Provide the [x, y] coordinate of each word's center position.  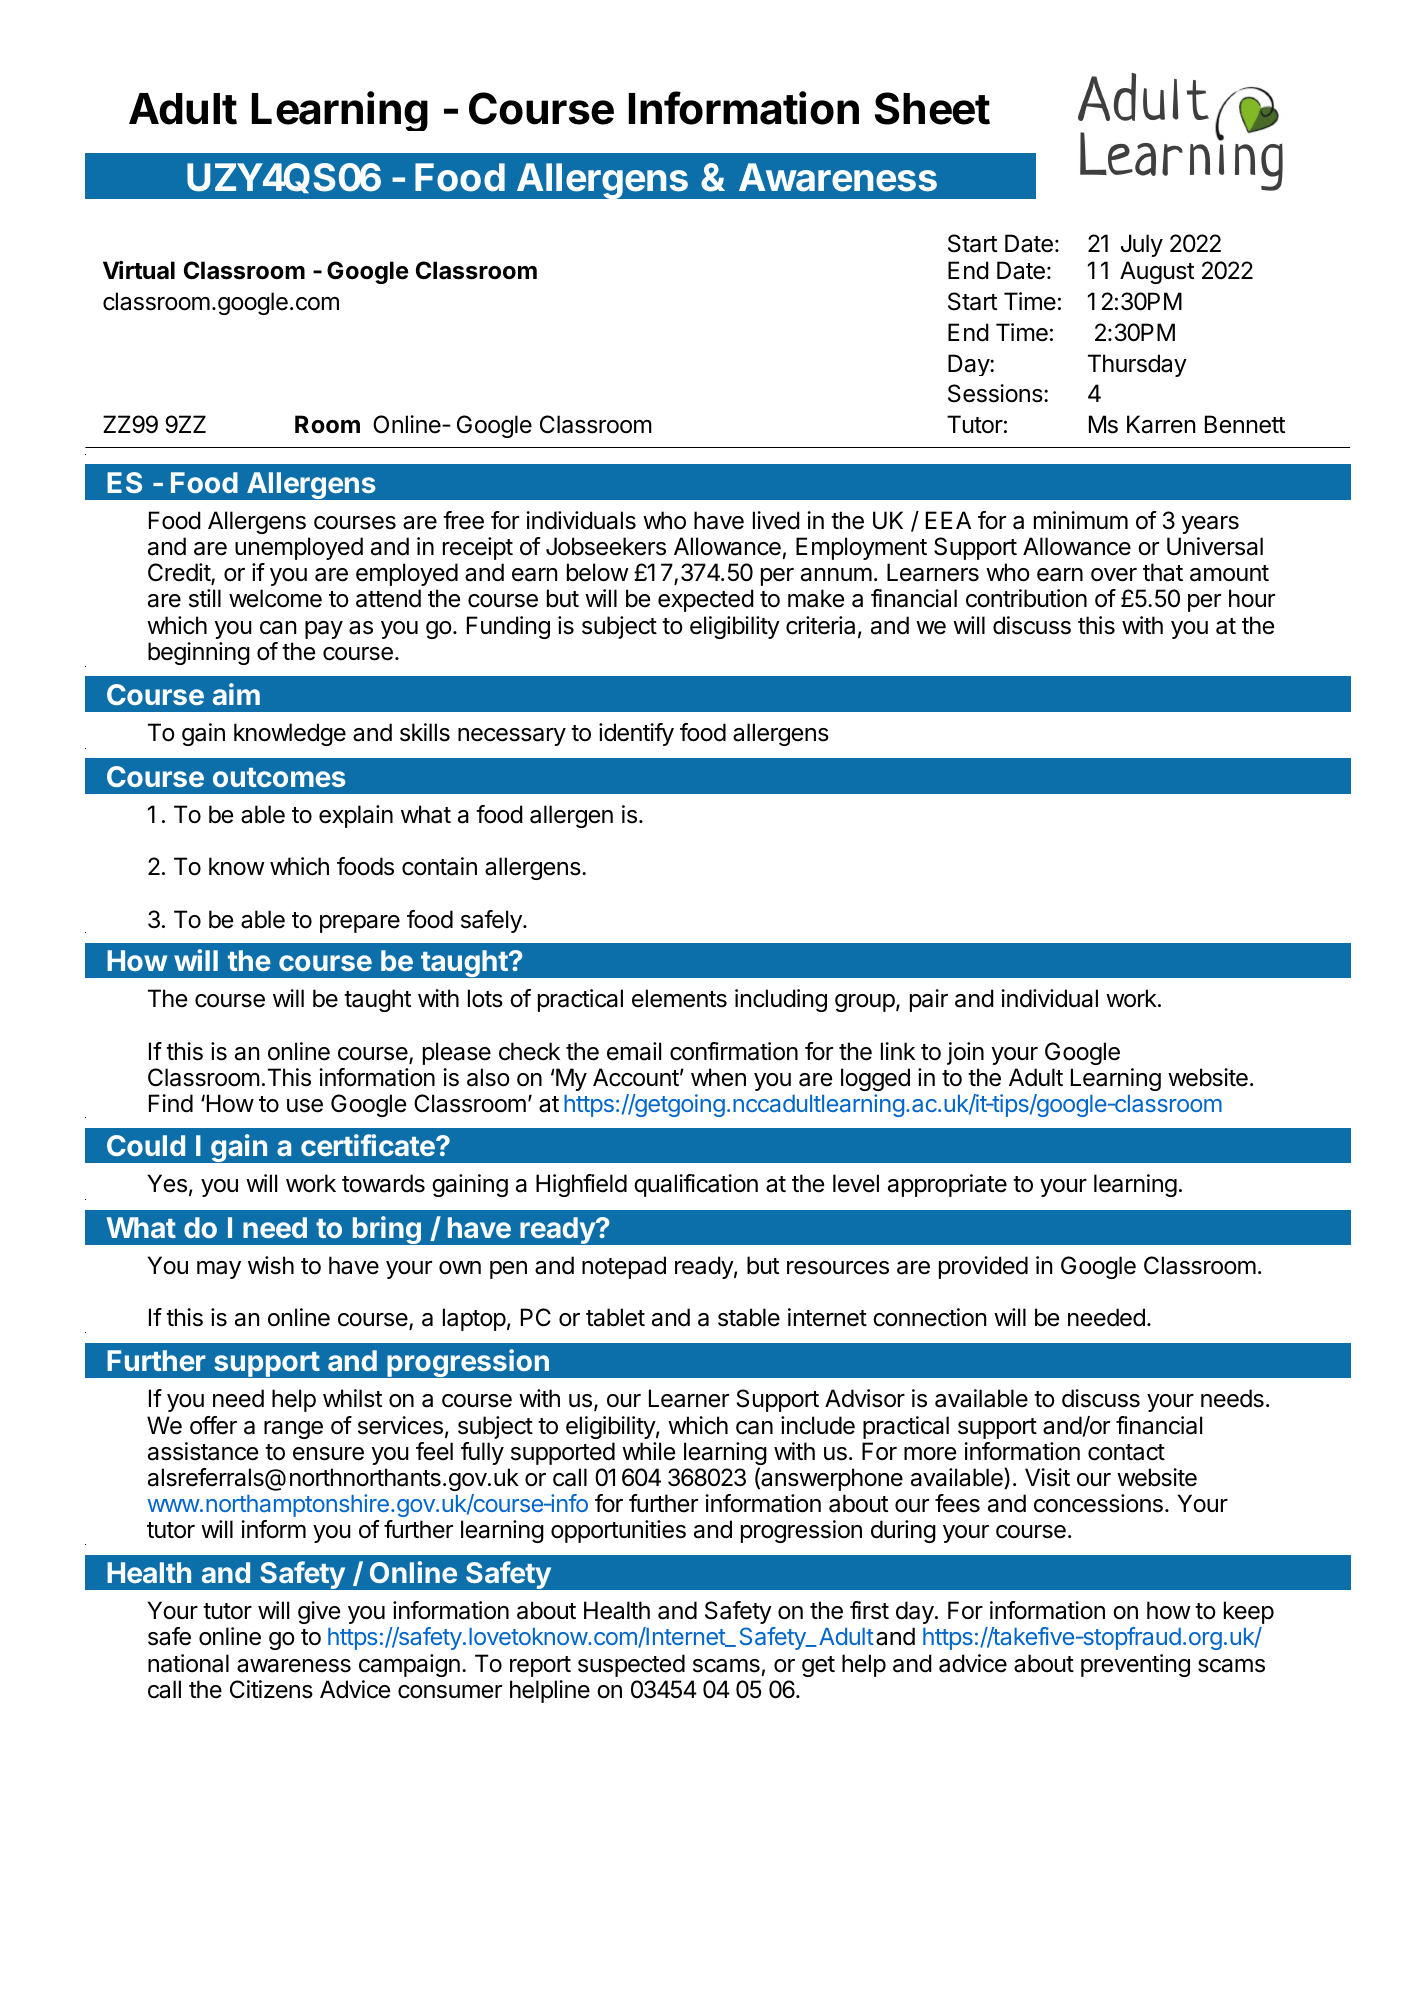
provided [983, 1267]
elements [679, 998]
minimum [1081, 520]
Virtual [139, 270]
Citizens [271, 1689]
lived [776, 520]
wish [271, 1265]
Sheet [932, 108]
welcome [275, 598]
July [1142, 245]
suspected [631, 1665]
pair [929, 1000]
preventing [1135, 1665]
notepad [624, 1267]
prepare [360, 924]
